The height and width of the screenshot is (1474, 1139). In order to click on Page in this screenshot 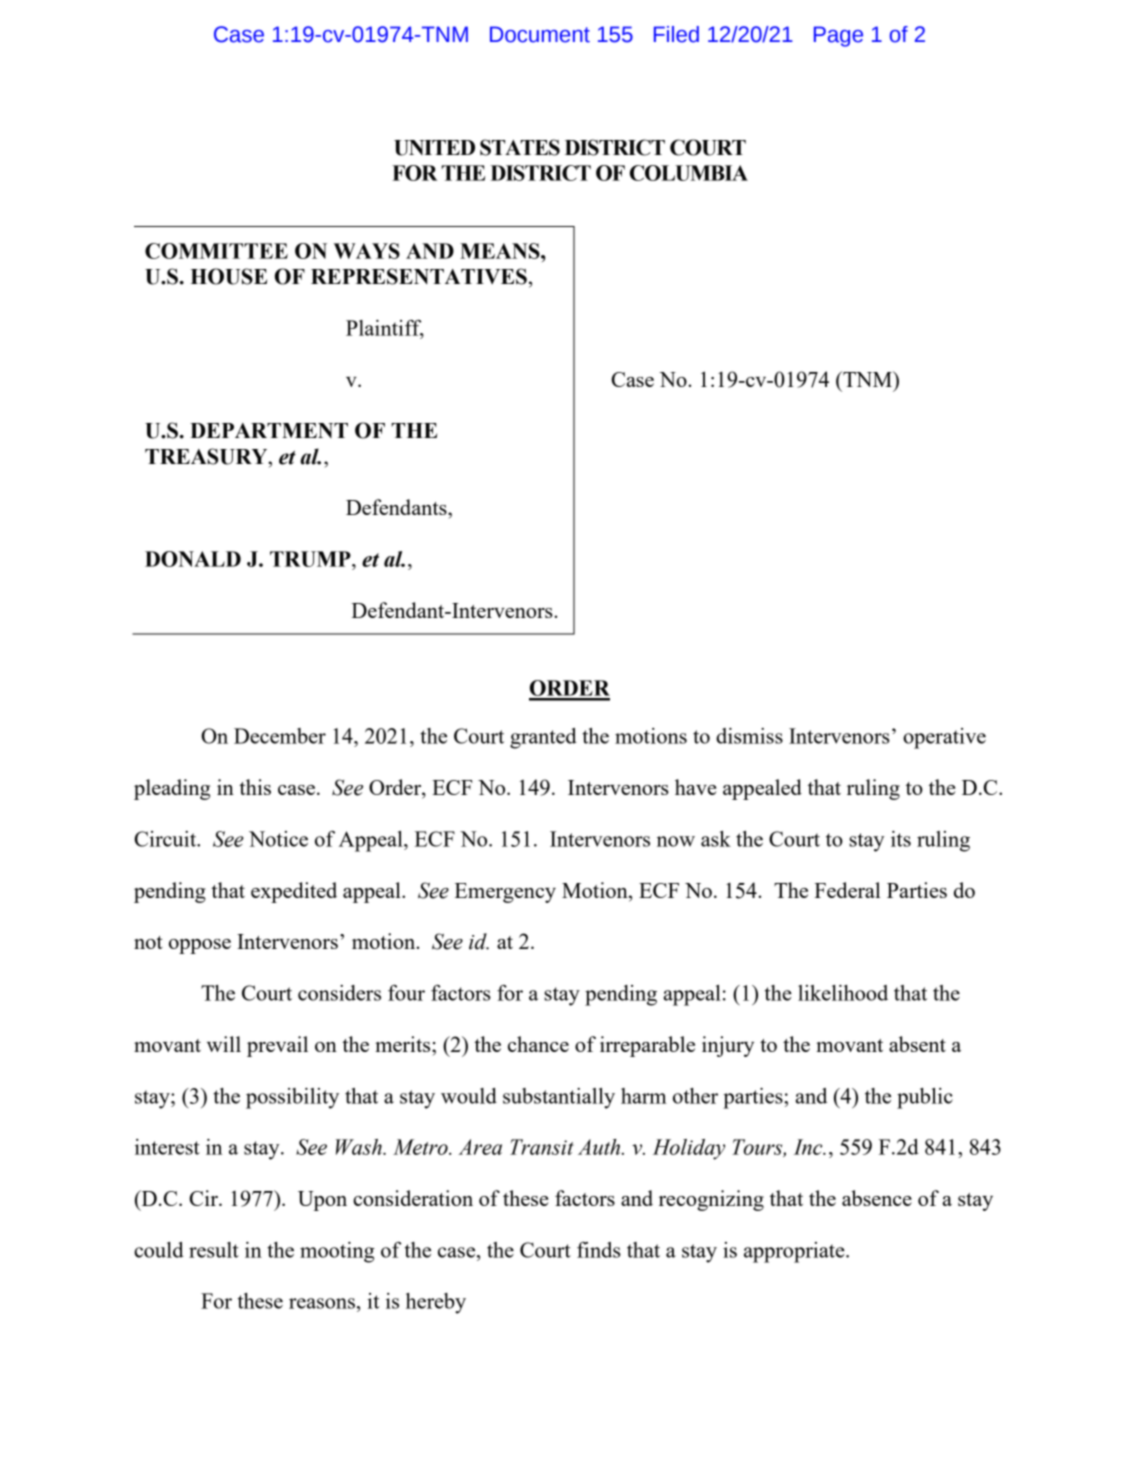, I will do `click(838, 36)`.
